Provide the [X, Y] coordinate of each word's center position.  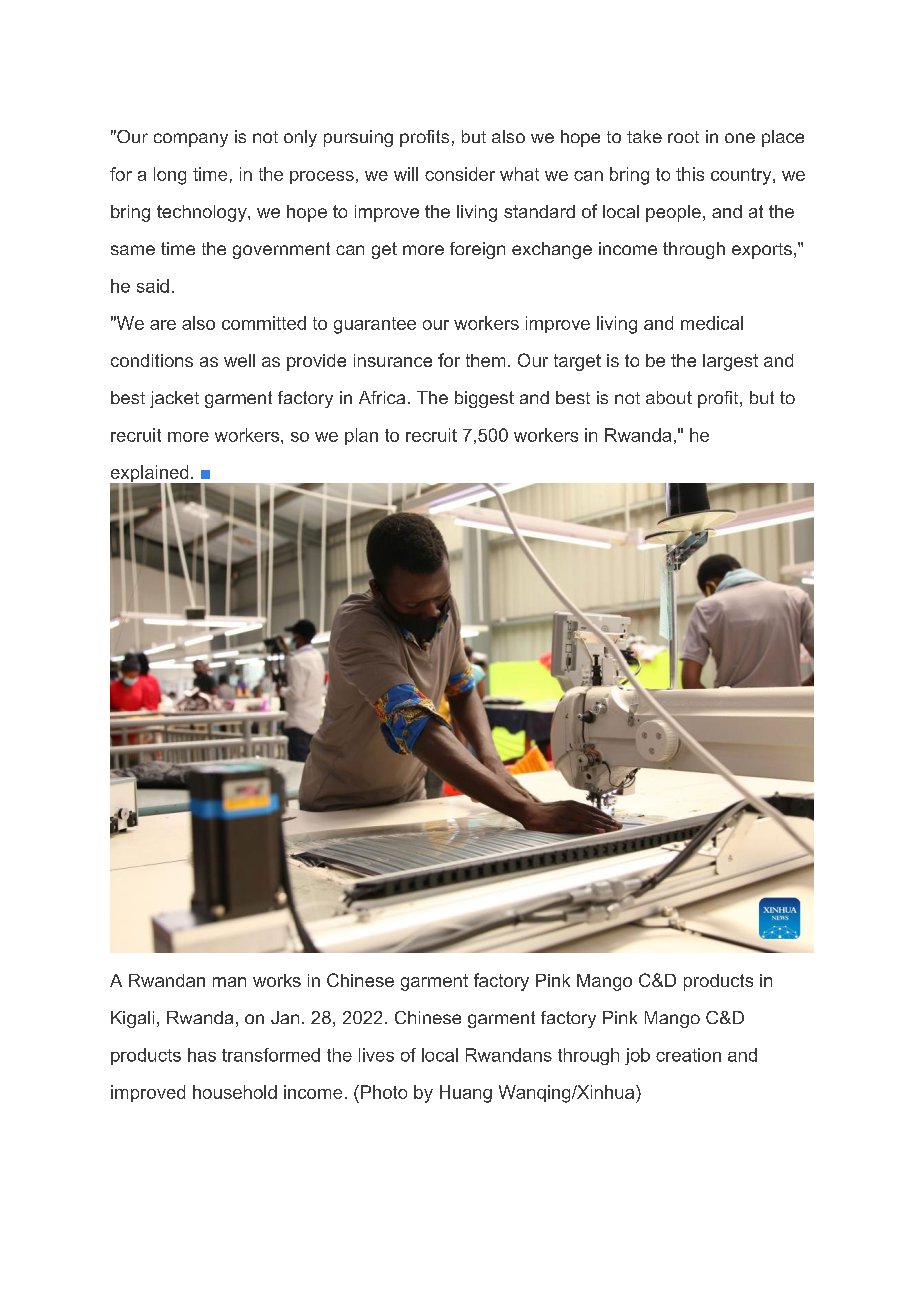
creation [688, 1055]
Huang [466, 1094]
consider [460, 174]
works [277, 980]
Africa [382, 397]
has [202, 1055]
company [191, 140]
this [690, 174]
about [669, 397]
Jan [285, 1017]
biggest [484, 399]
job [637, 1056]
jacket [174, 399]
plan [361, 436]
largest [730, 362]
